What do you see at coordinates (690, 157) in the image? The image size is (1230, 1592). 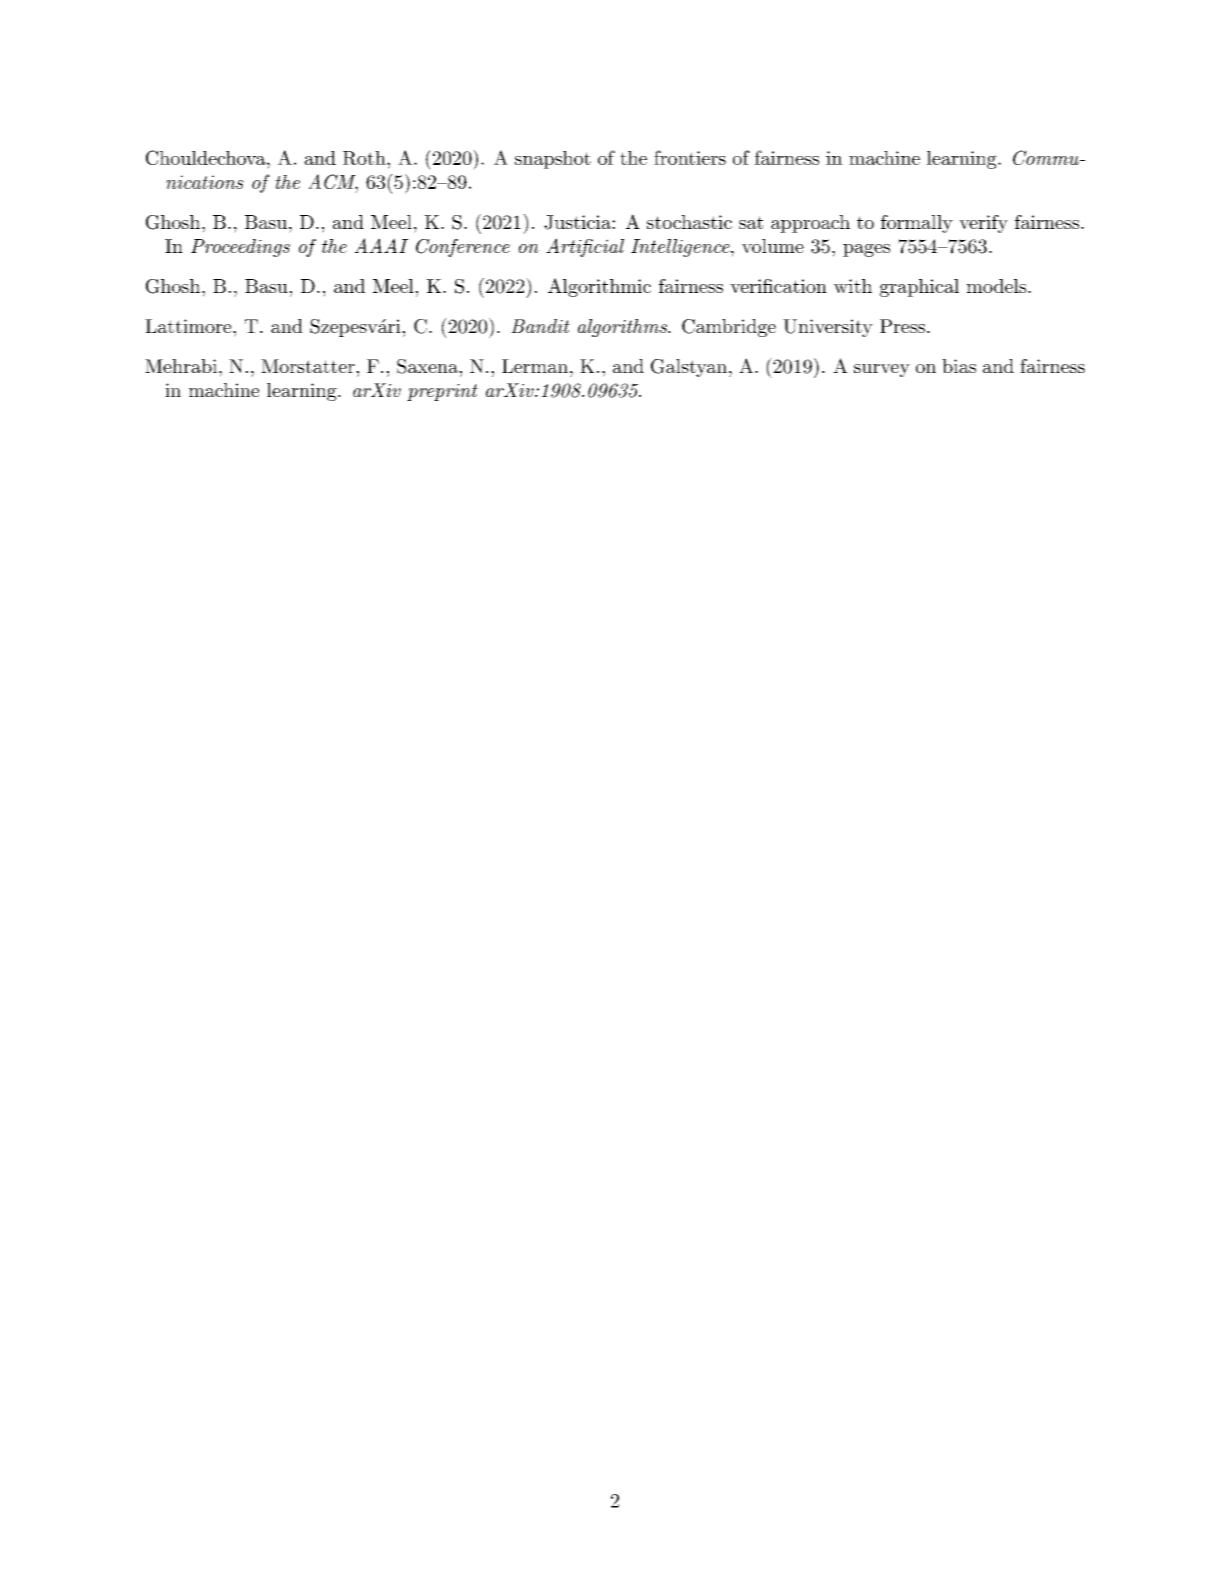 I see `frontiers` at bounding box center [690, 157].
